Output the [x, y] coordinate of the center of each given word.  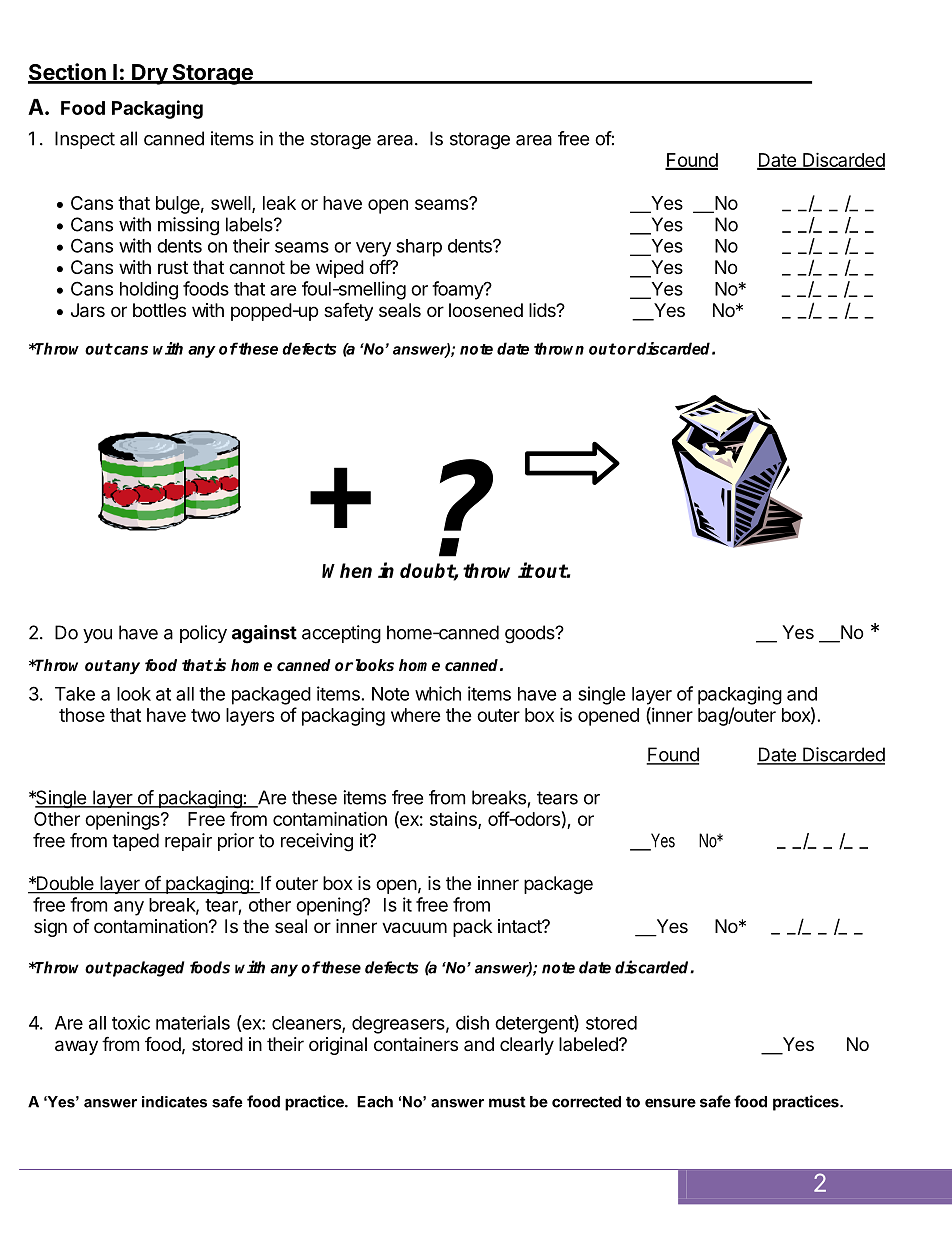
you [97, 636]
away [76, 1047]
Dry [149, 74]
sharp [419, 248]
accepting [341, 634]
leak [279, 203]
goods [531, 634]
